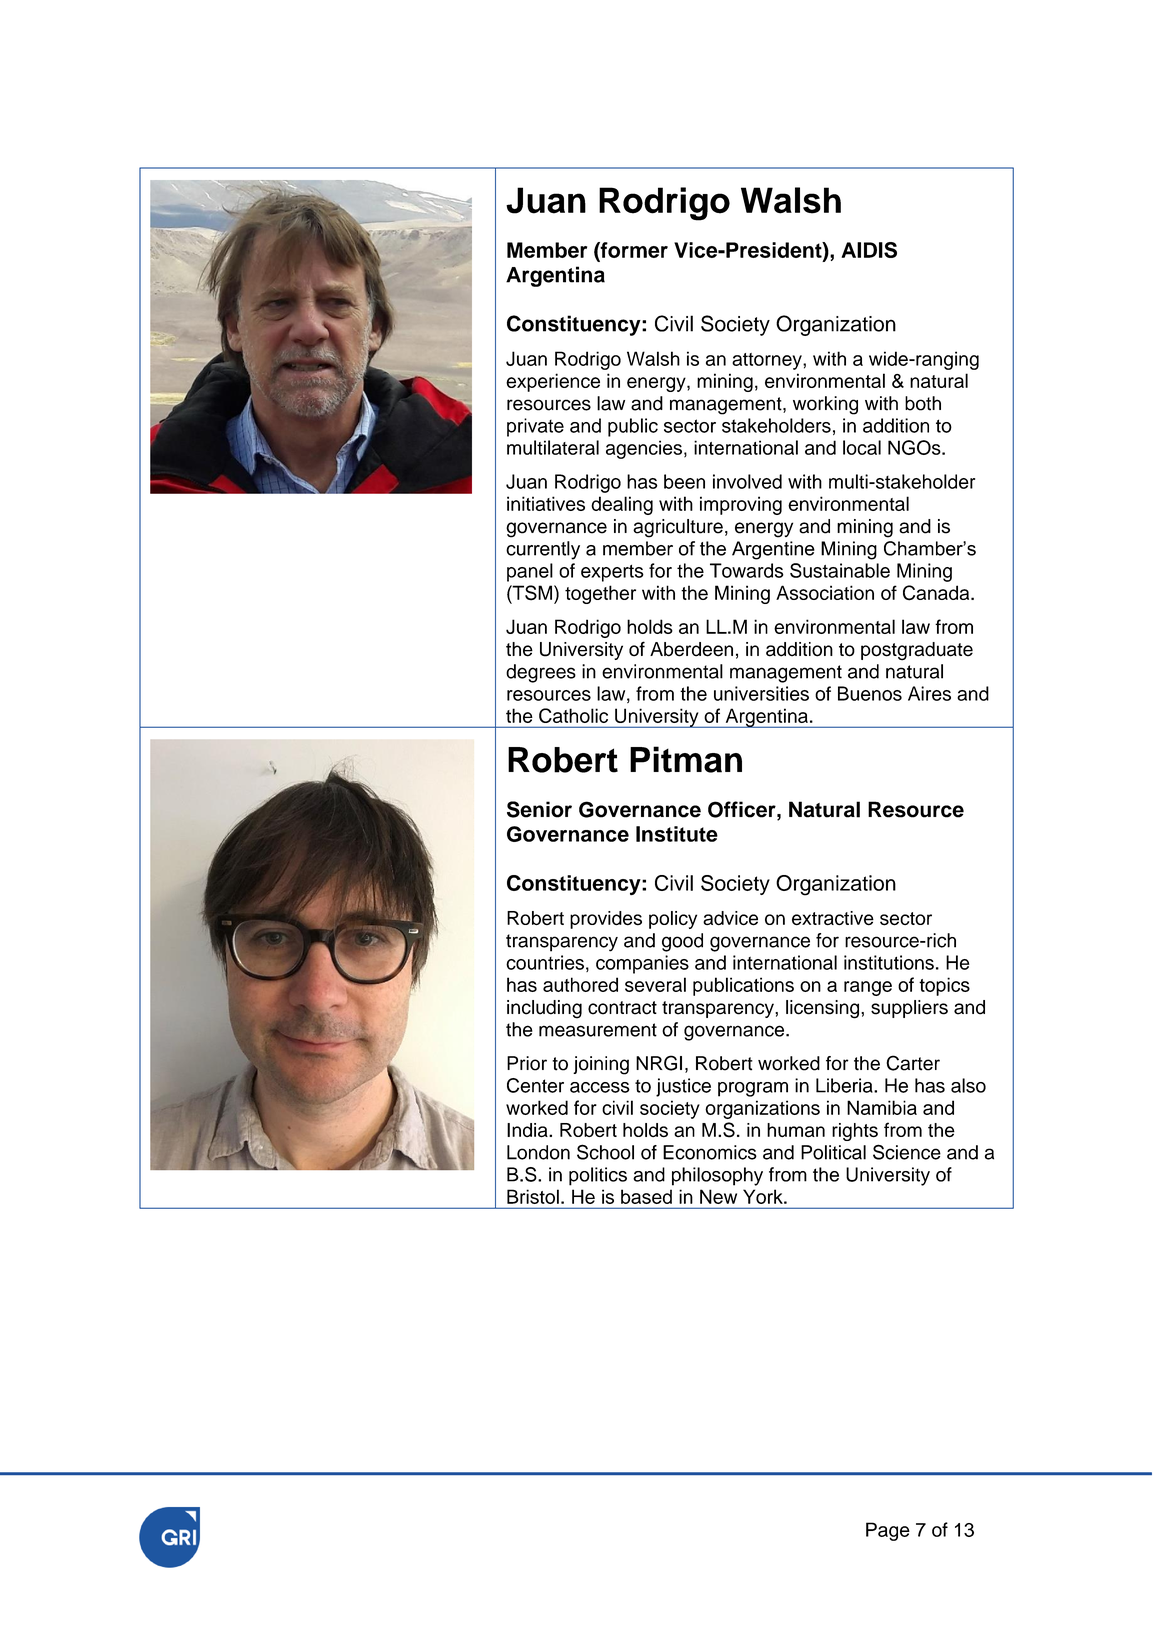 The height and width of the screenshot is (1630, 1153). I want to click on attorney, so click(768, 361).
